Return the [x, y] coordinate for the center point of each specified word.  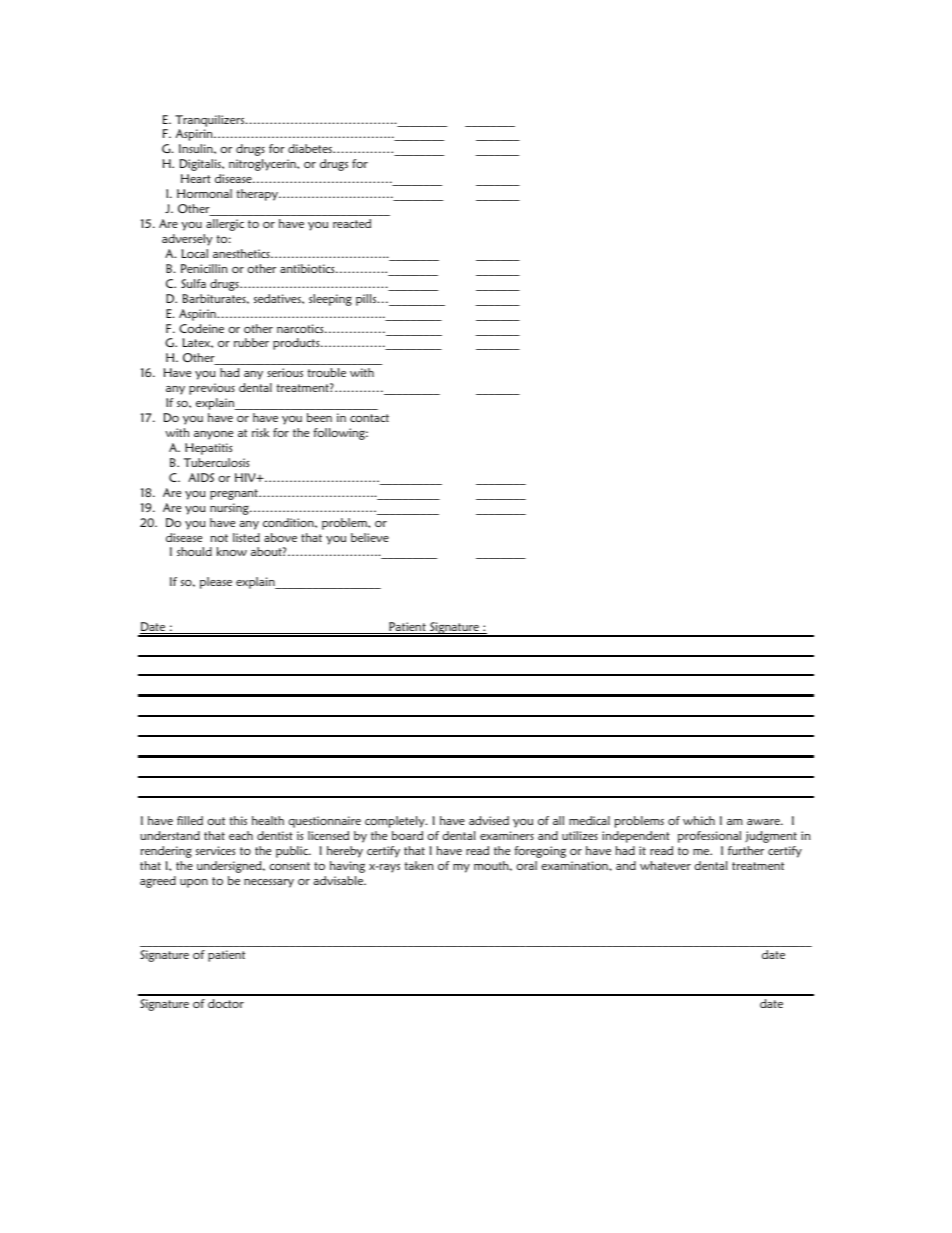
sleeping [330, 300]
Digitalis [201, 165]
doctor [226, 1003]
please [216, 583]
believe [370, 537]
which [699, 820]
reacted [352, 223]
